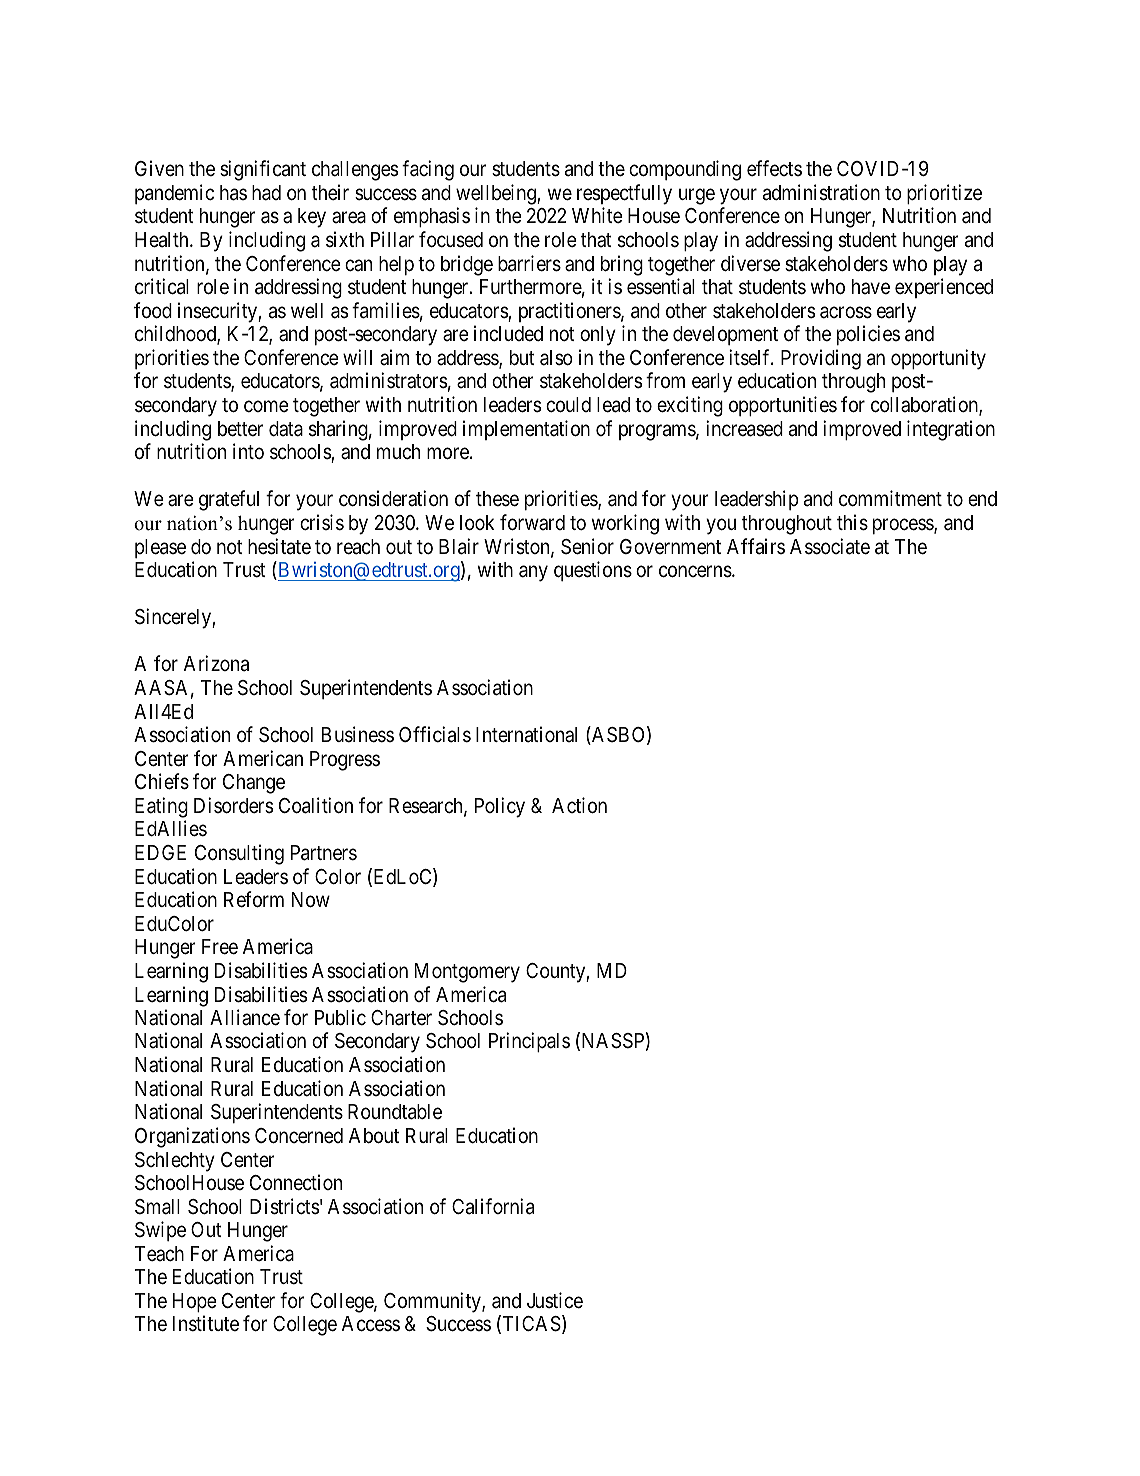 Image resolution: width=1140 pixels, height=1476 pixels. What do you see at coordinates (245, 1017) in the screenshot?
I see `Alliance` at bounding box center [245, 1017].
